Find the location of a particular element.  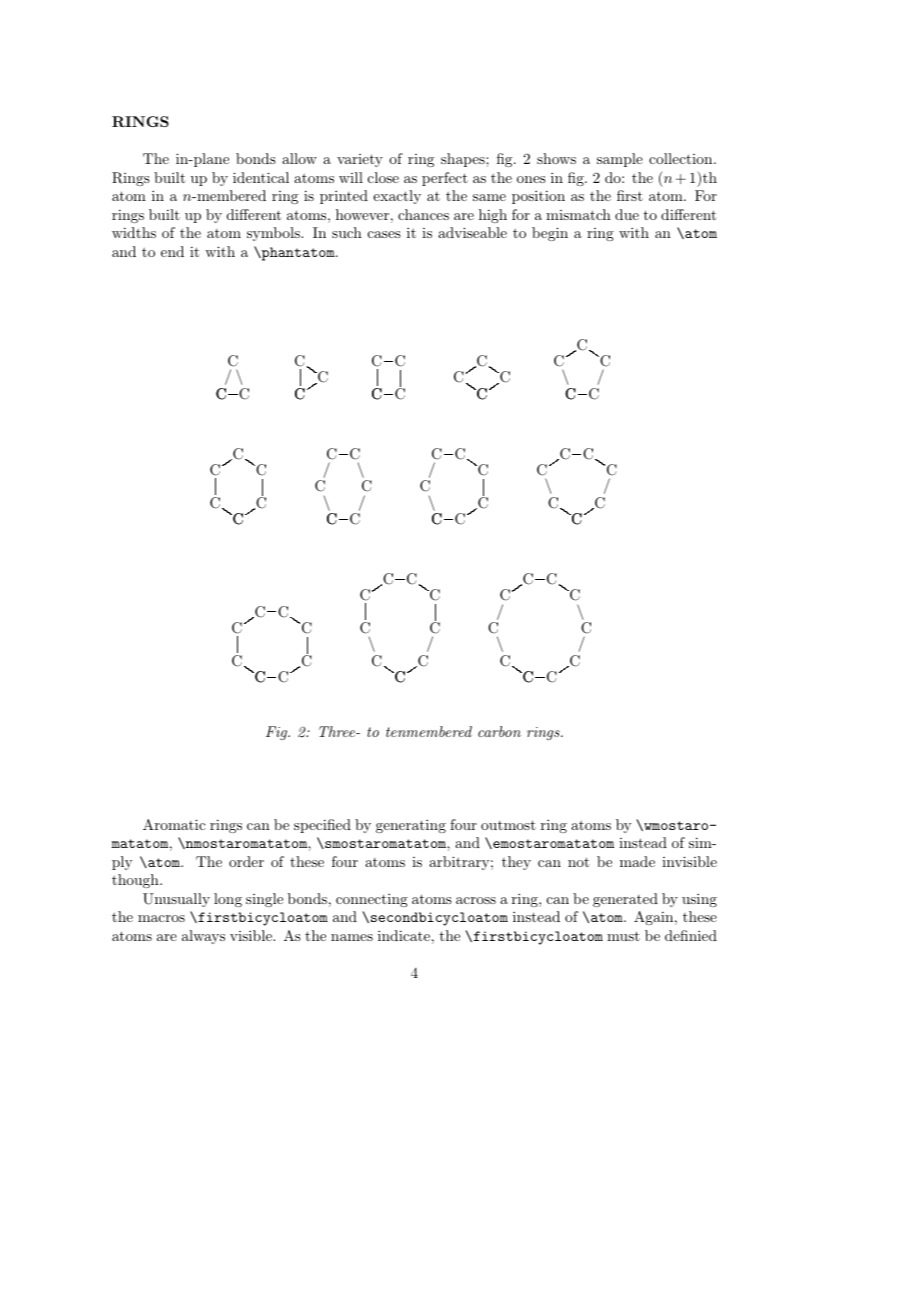

made is located at coordinates (637, 861).
